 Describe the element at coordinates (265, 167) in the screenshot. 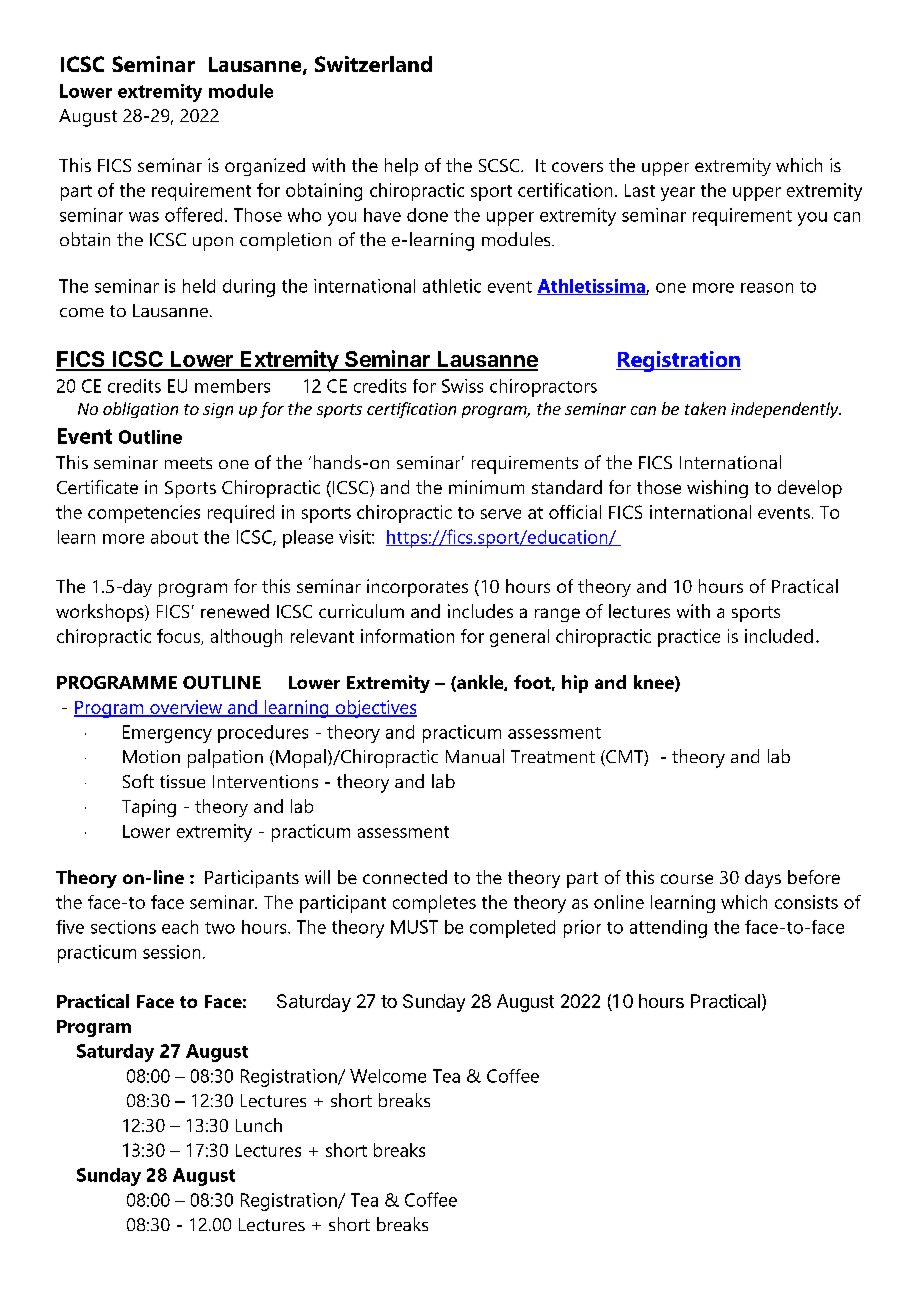

I see `organized` at that location.
